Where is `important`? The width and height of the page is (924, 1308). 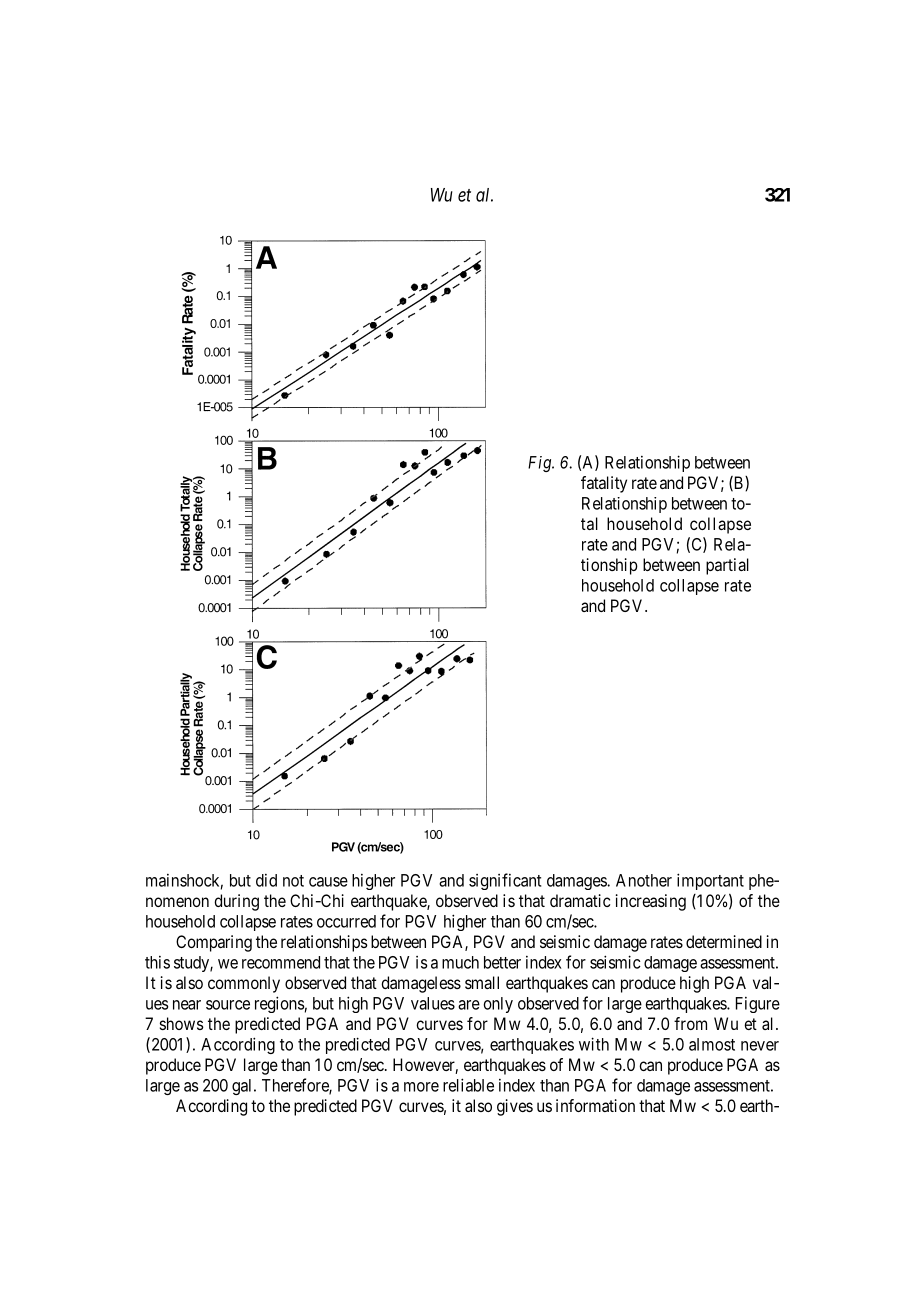
important is located at coordinates (710, 881).
